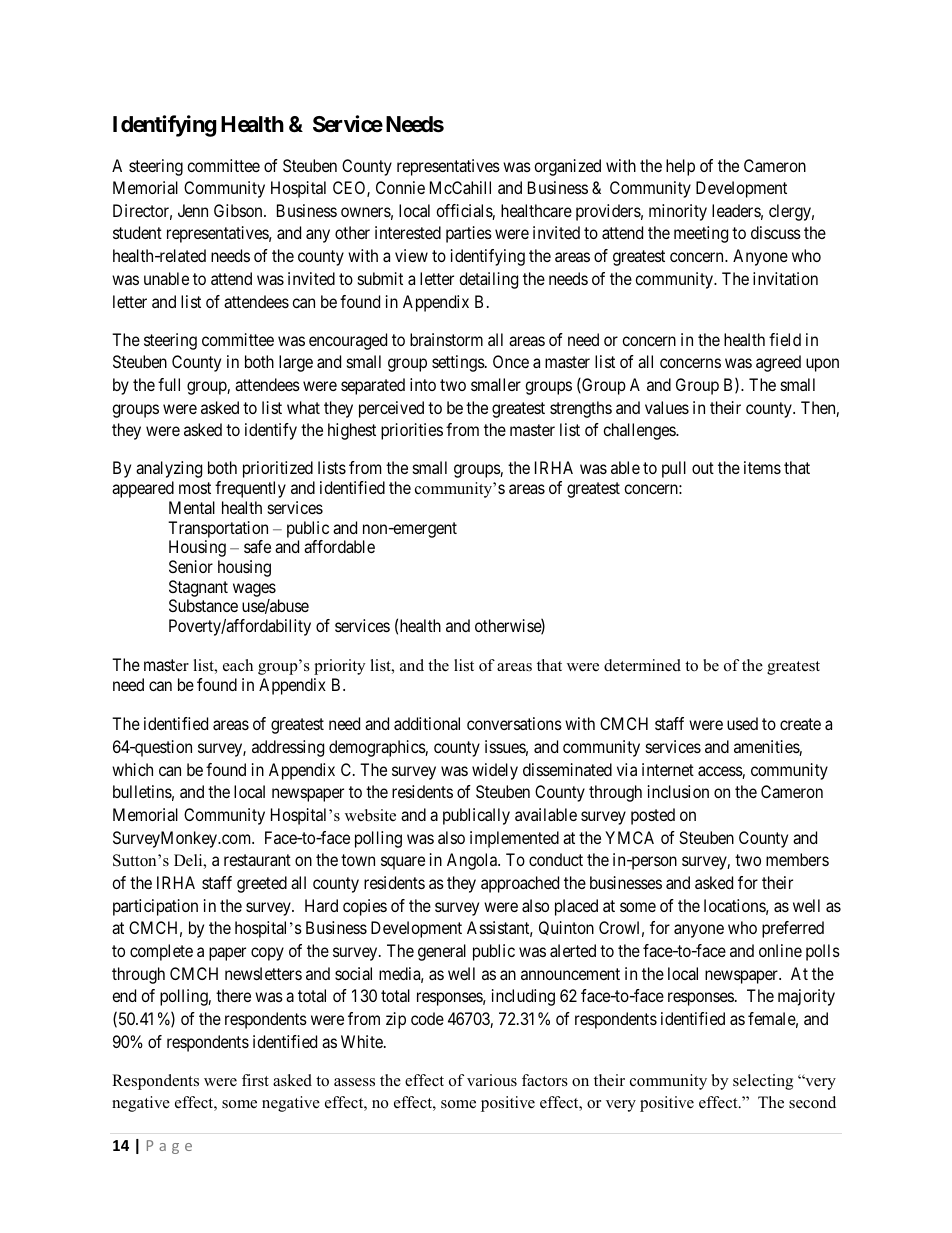 The image size is (952, 1233). What do you see at coordinates (776, 232) in the page?
I see `discuss` at bounding box center [776, 232].
